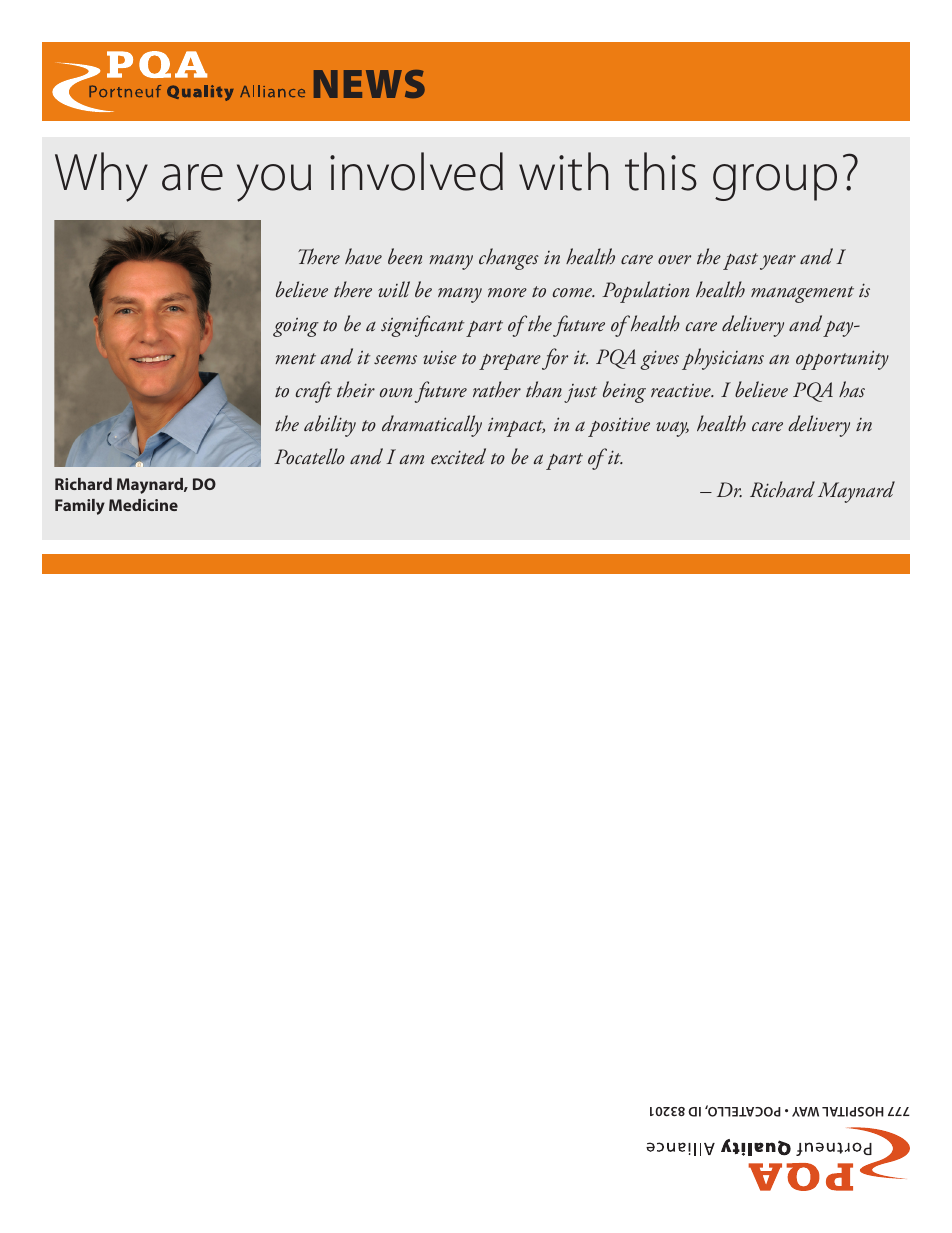  What do you see at coordinates (274, 183) in the image?
I see `you` at bounding box center [274, 183].
